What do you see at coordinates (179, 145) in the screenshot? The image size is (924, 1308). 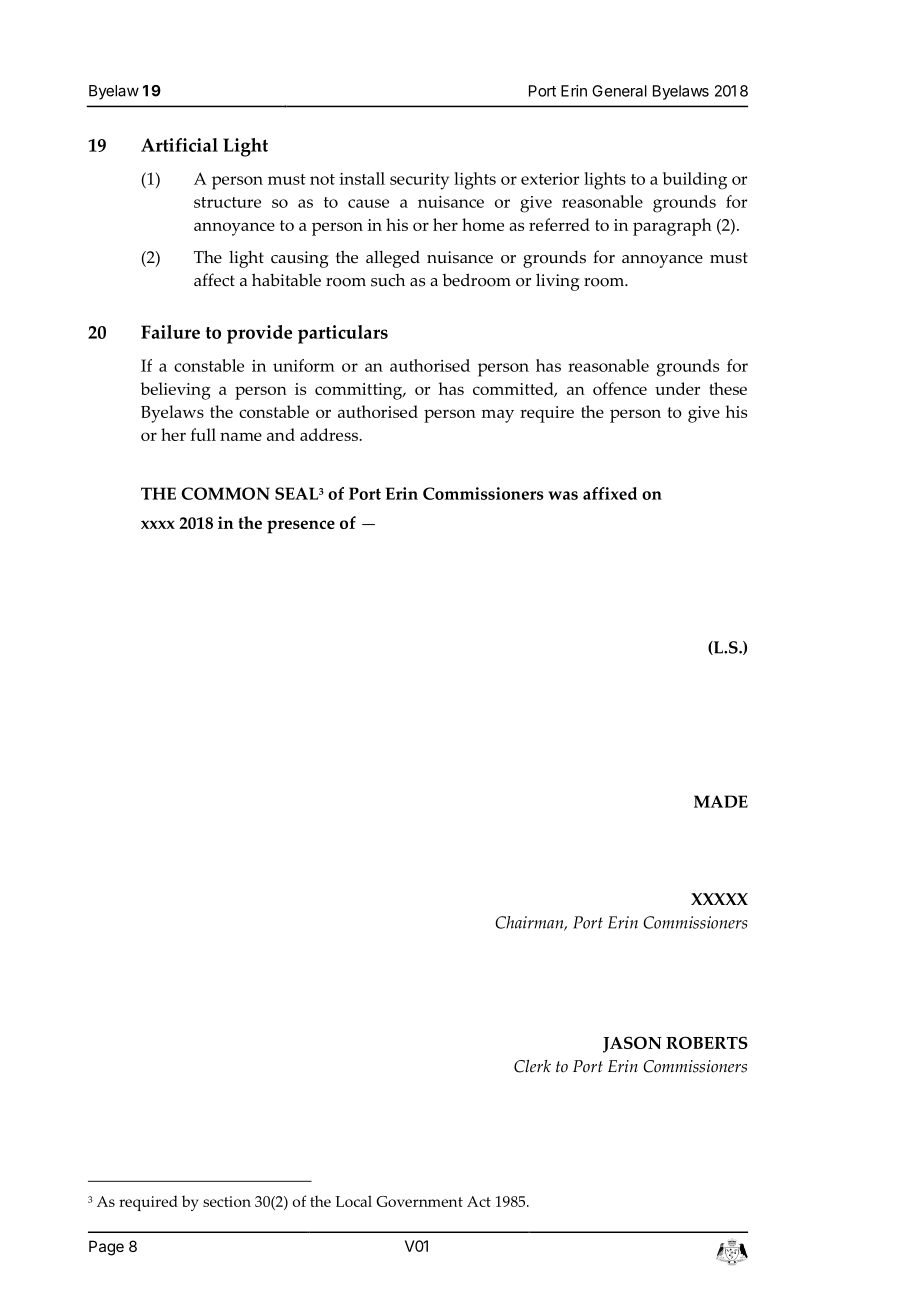 I see `Artificial` at bounding box center [179, 145].
